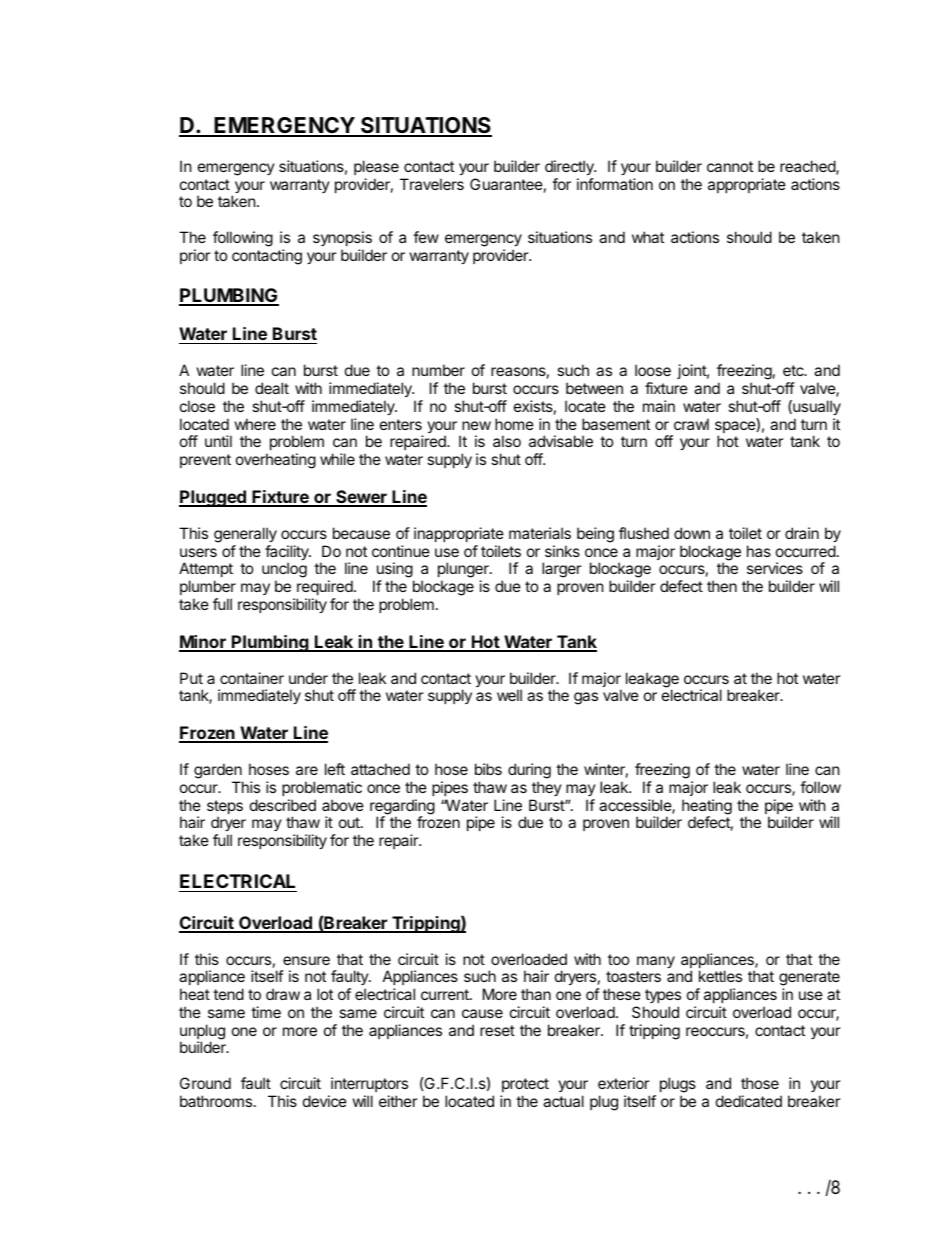  I want to click on container, so click(252, 678).
